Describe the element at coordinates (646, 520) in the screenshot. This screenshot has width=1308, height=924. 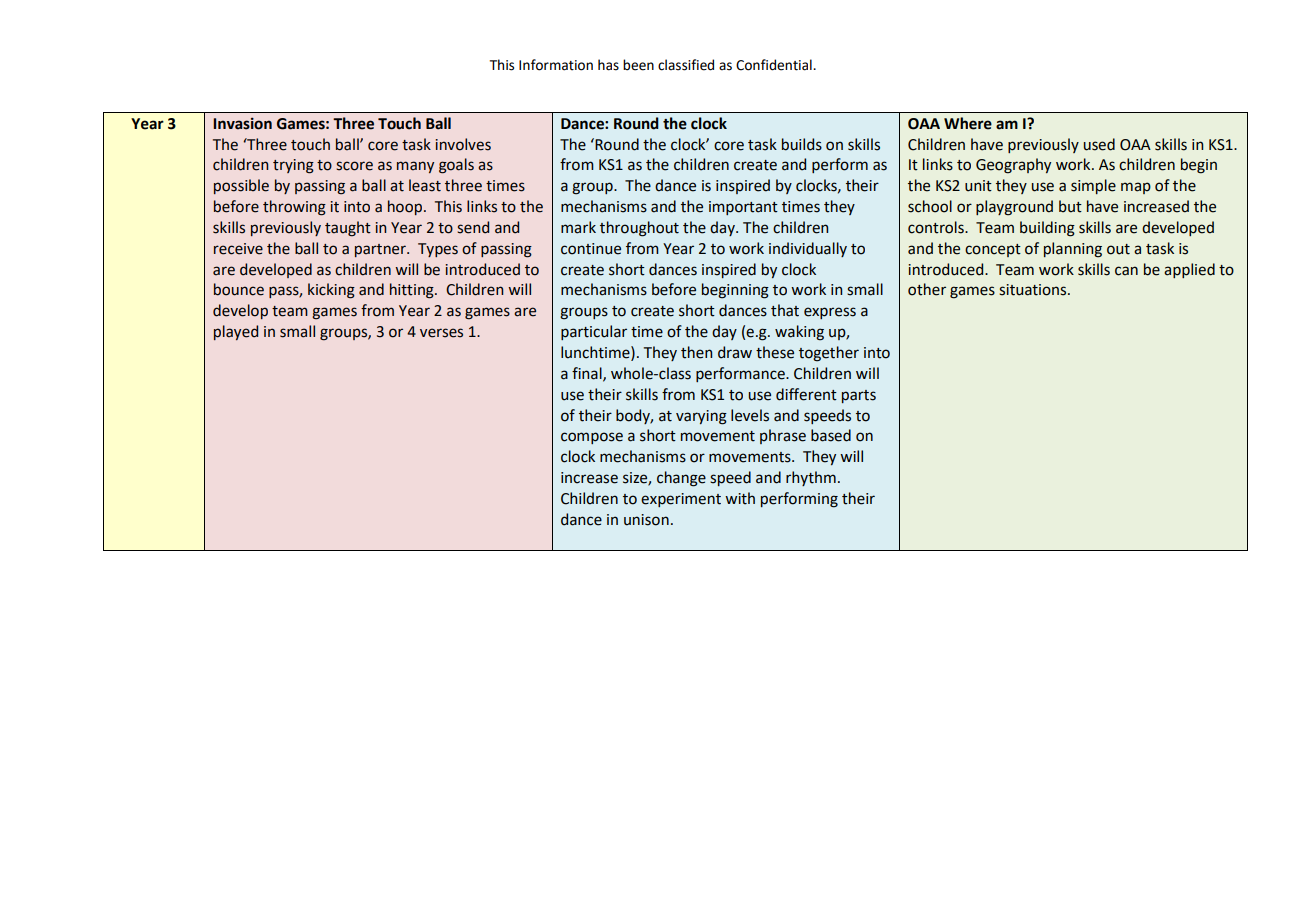
I see `unison` at that location.
